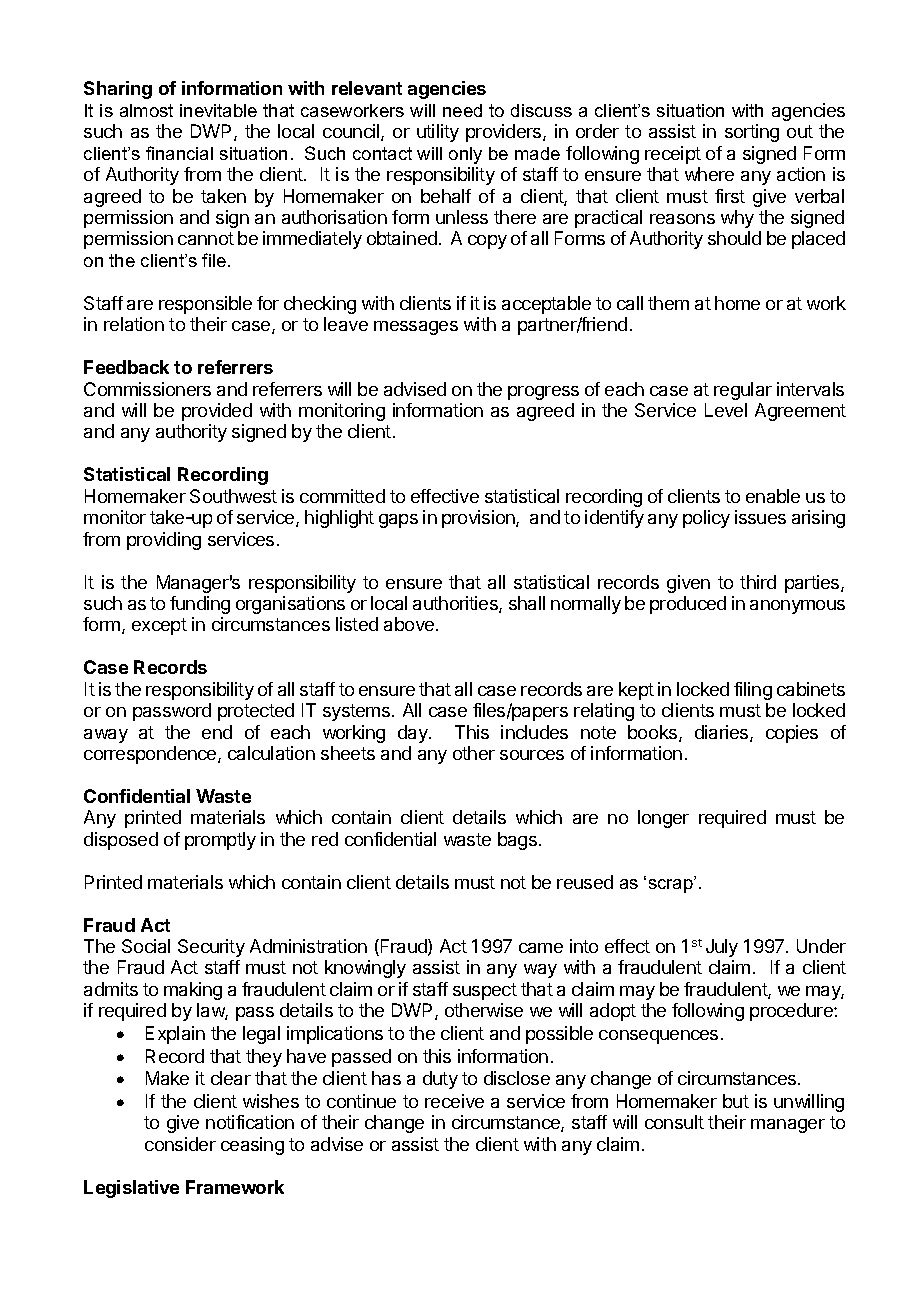 The width and height of the screenshot is (924, 1308). Describe the element at coordinates (454, 1101) in the screenshot. I see `receive` at that location.
